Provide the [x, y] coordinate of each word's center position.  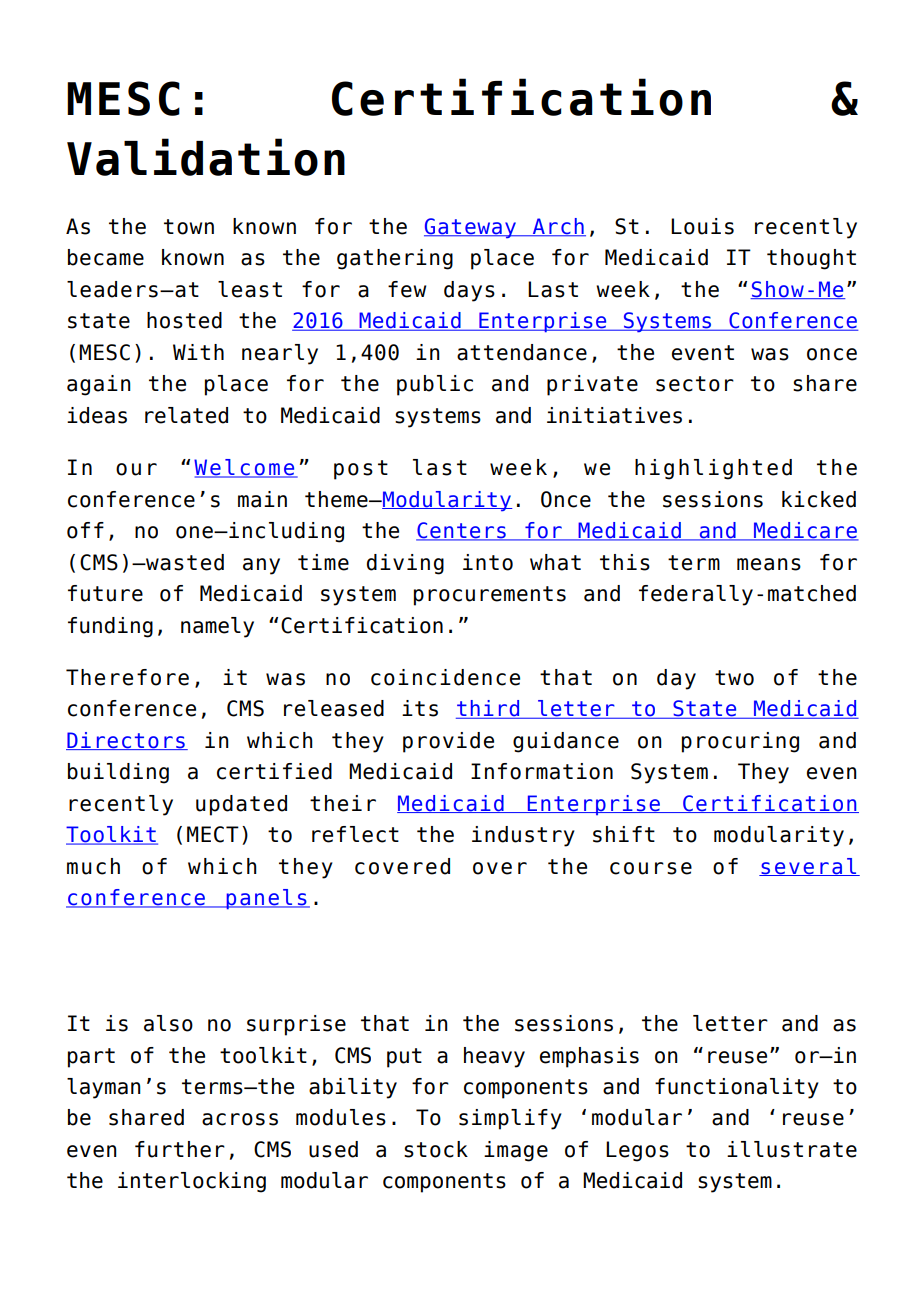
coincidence [445, 677]
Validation [206, 157]
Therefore [127, 677]
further [180, 1149]
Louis [702, 226]
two [734, 678]
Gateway [471, 228]
